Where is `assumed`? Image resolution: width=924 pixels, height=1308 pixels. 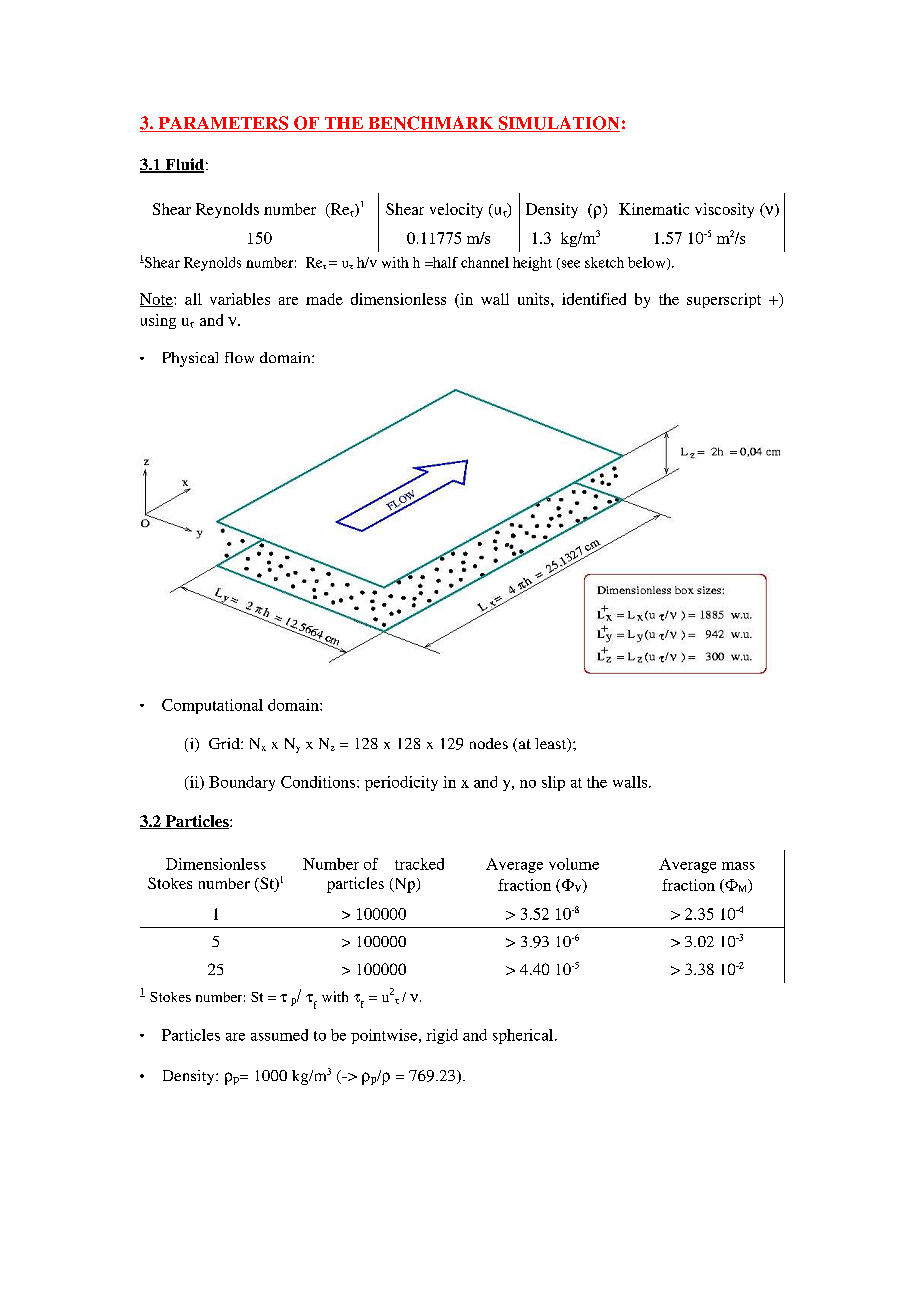 assumed is located at coordinates (279, 1035).
